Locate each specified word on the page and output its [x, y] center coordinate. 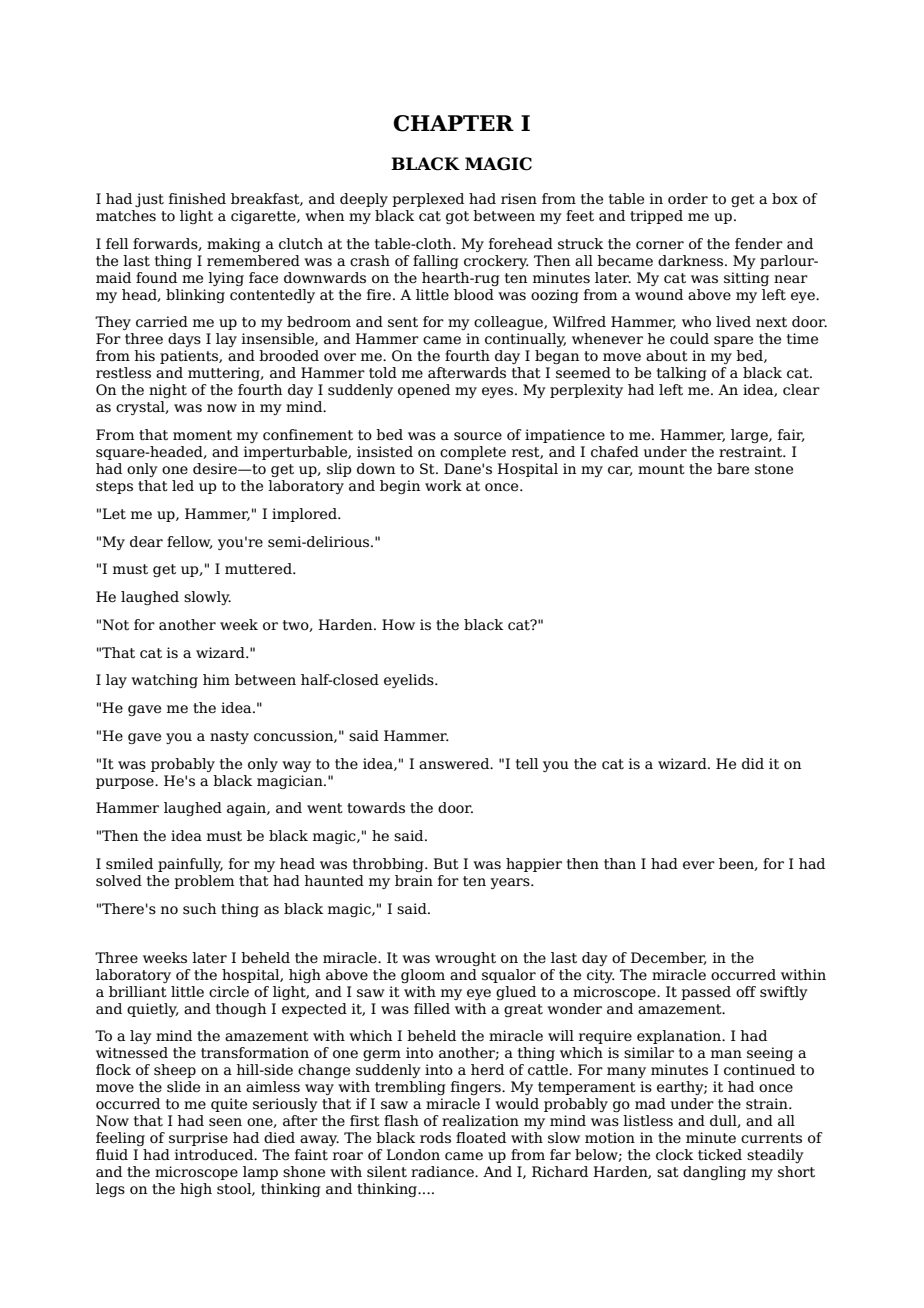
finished [197, 199]
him [216, 679]
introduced [215, 1155]
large [750, 436]
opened [424, 391]
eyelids [410, 681]
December [668, 958]
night [168, 391]
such [199, 909]
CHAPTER [453, 123]
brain [414, 880]
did [753, 763]
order [688, 199]
